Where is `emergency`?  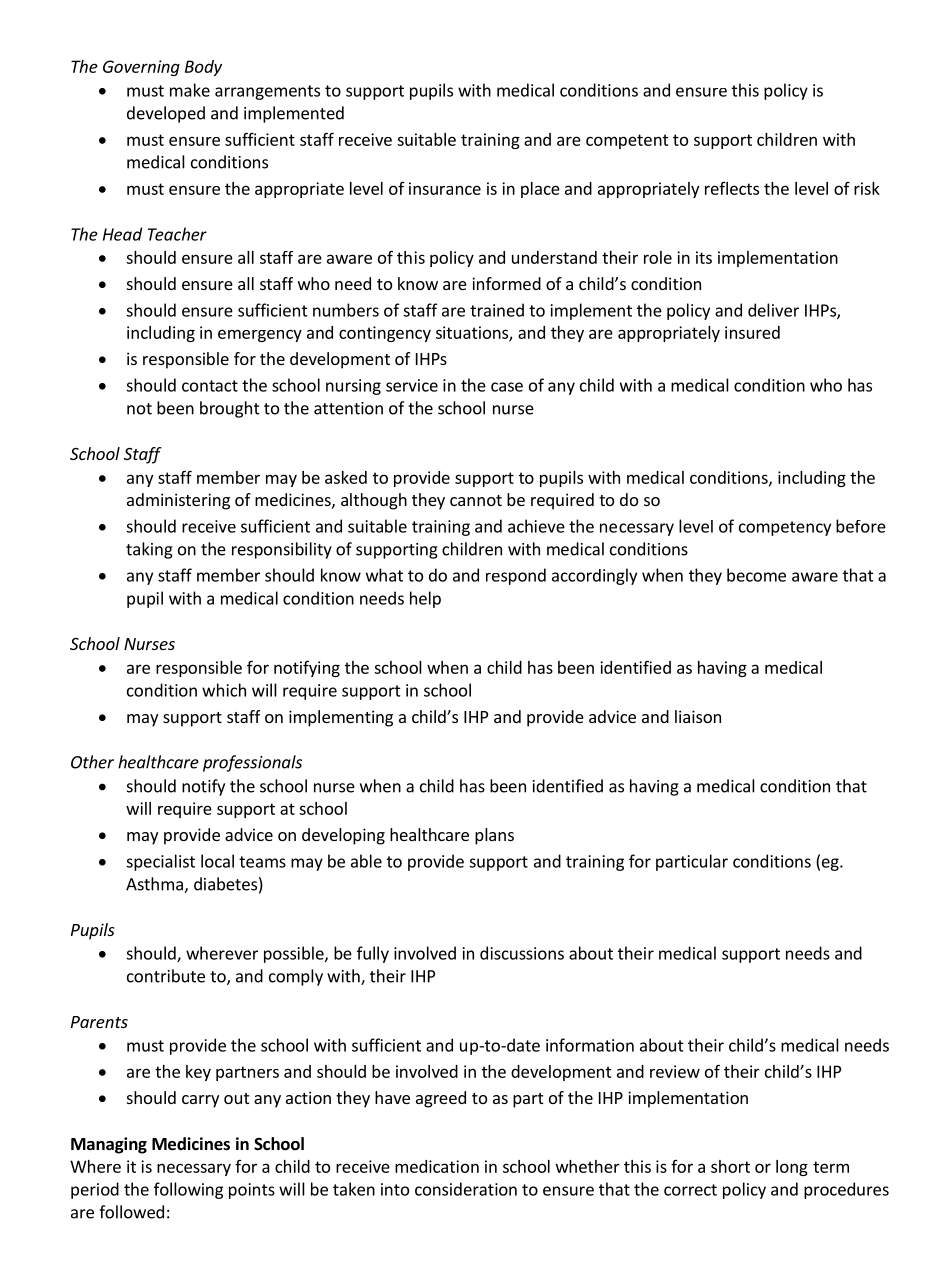 emergency is located at coordinates (260, 335).
